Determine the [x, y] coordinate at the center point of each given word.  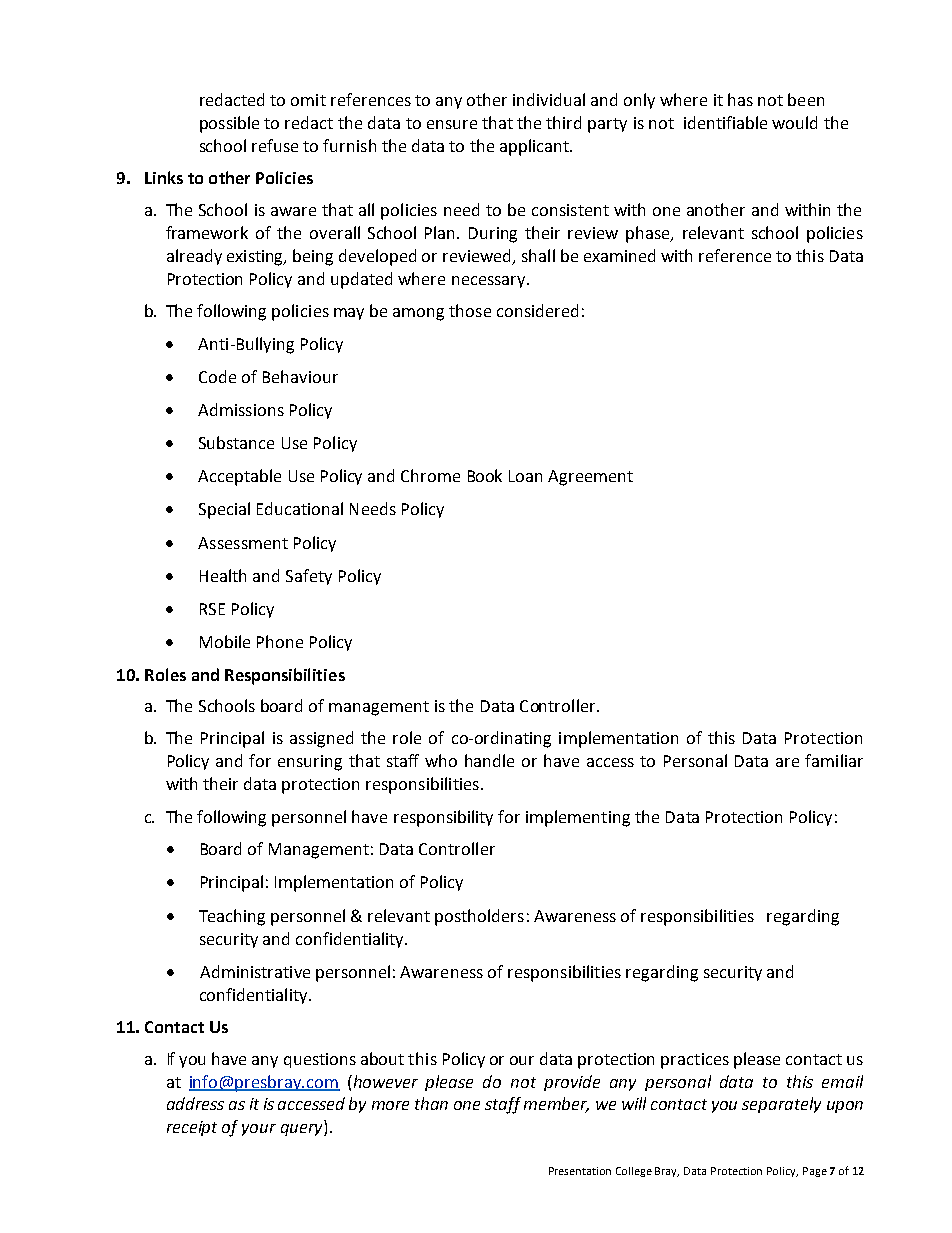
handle [489, 760]
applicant [535, 147]
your [259, 1130]
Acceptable [239, 477]
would [794, 122]
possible [229, 124]
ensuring [310, 763]
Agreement [590, 478]
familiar [834, 760]
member [556, 1105]
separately [781, 1105]
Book [485, 475]
